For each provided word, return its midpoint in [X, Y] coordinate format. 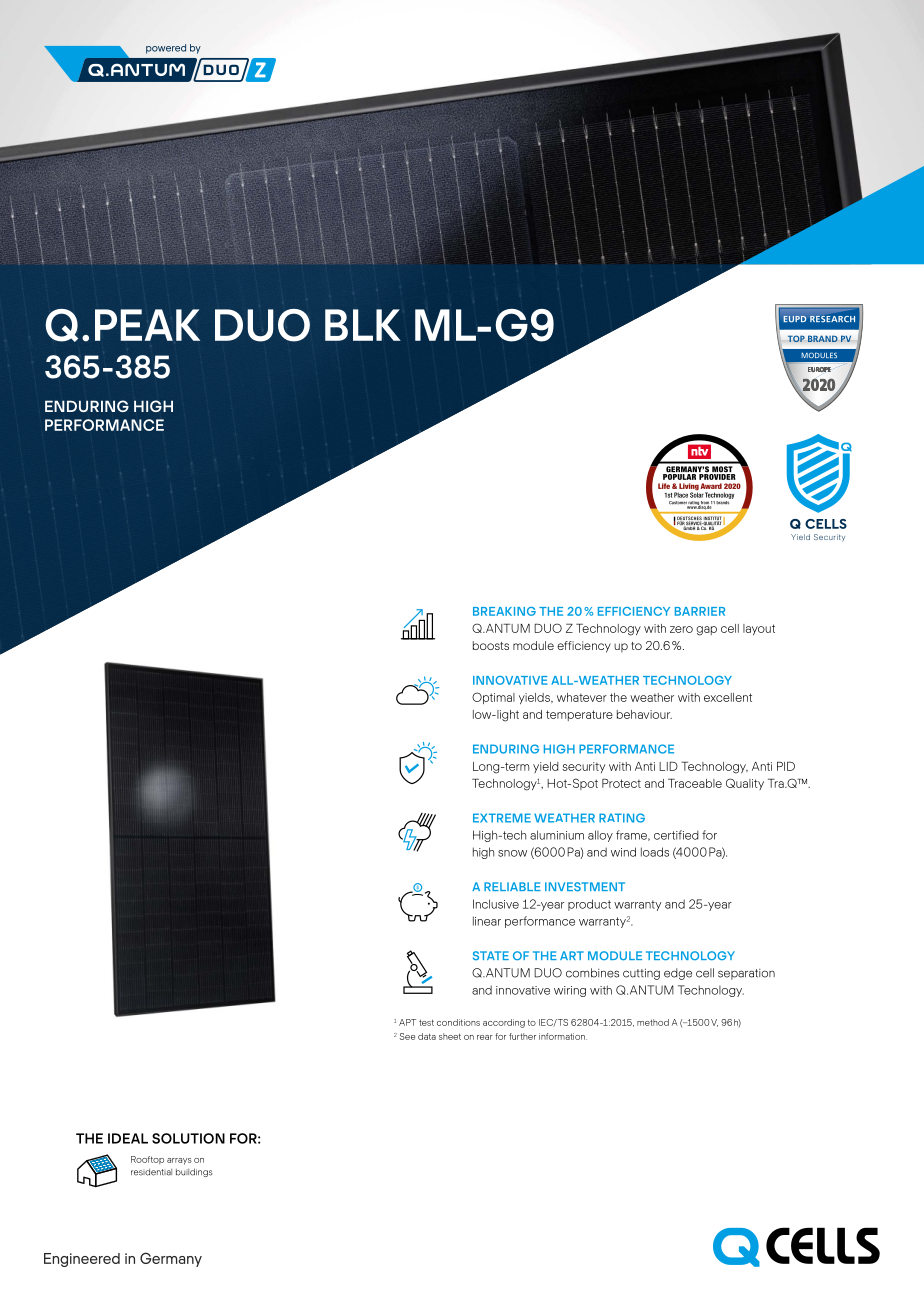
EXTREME [502, 818]
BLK [363, 325]
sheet [450, 1036]
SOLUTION [188, 1138]
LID [668, 766]
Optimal [493, 698]
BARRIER [700, 611]
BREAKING [504, 611]
